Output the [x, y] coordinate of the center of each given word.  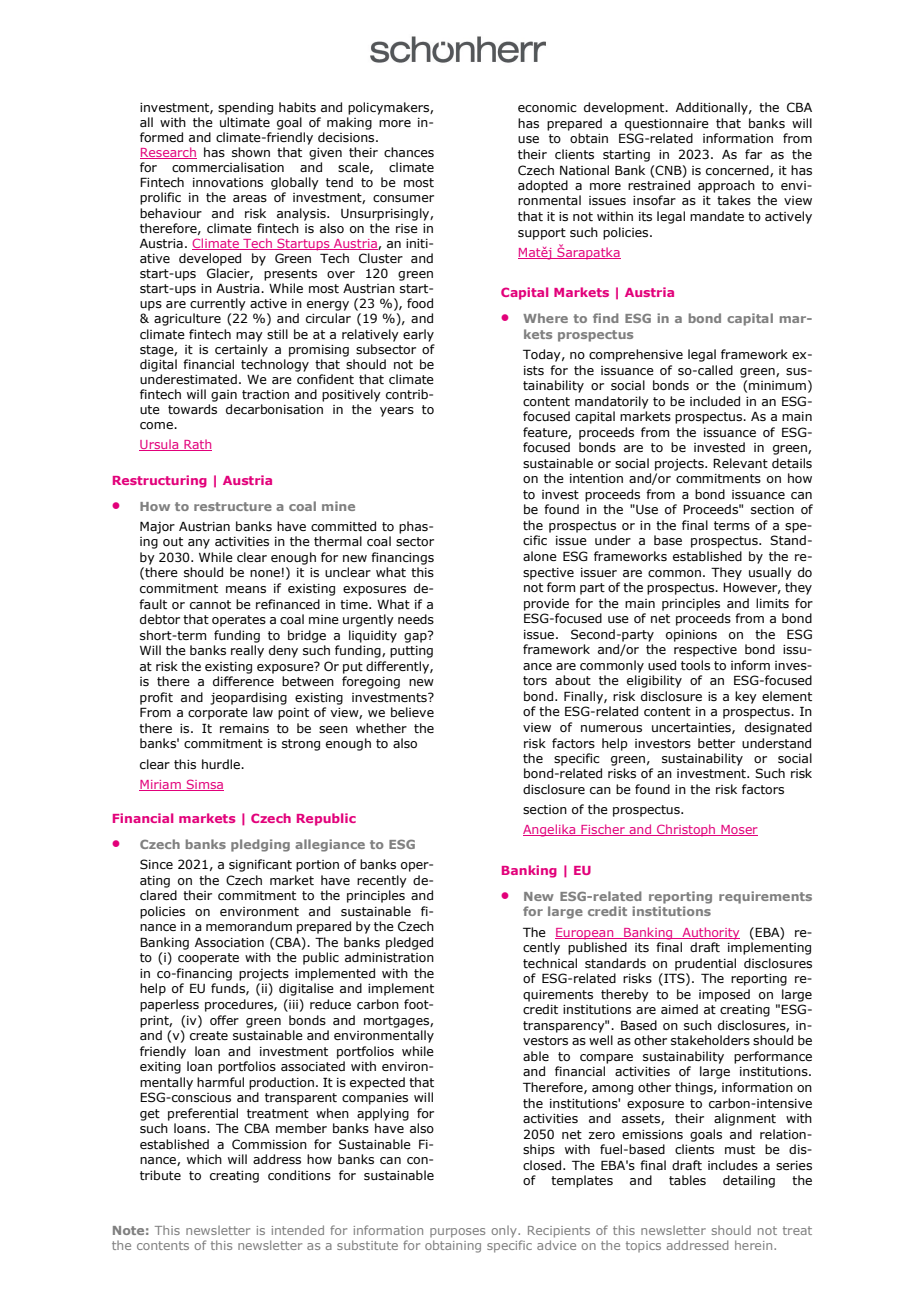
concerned [738, 171]
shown [251, 152]
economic [547, 107]
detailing [749, 1181]
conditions [299, 1175]
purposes [457, 1233]
